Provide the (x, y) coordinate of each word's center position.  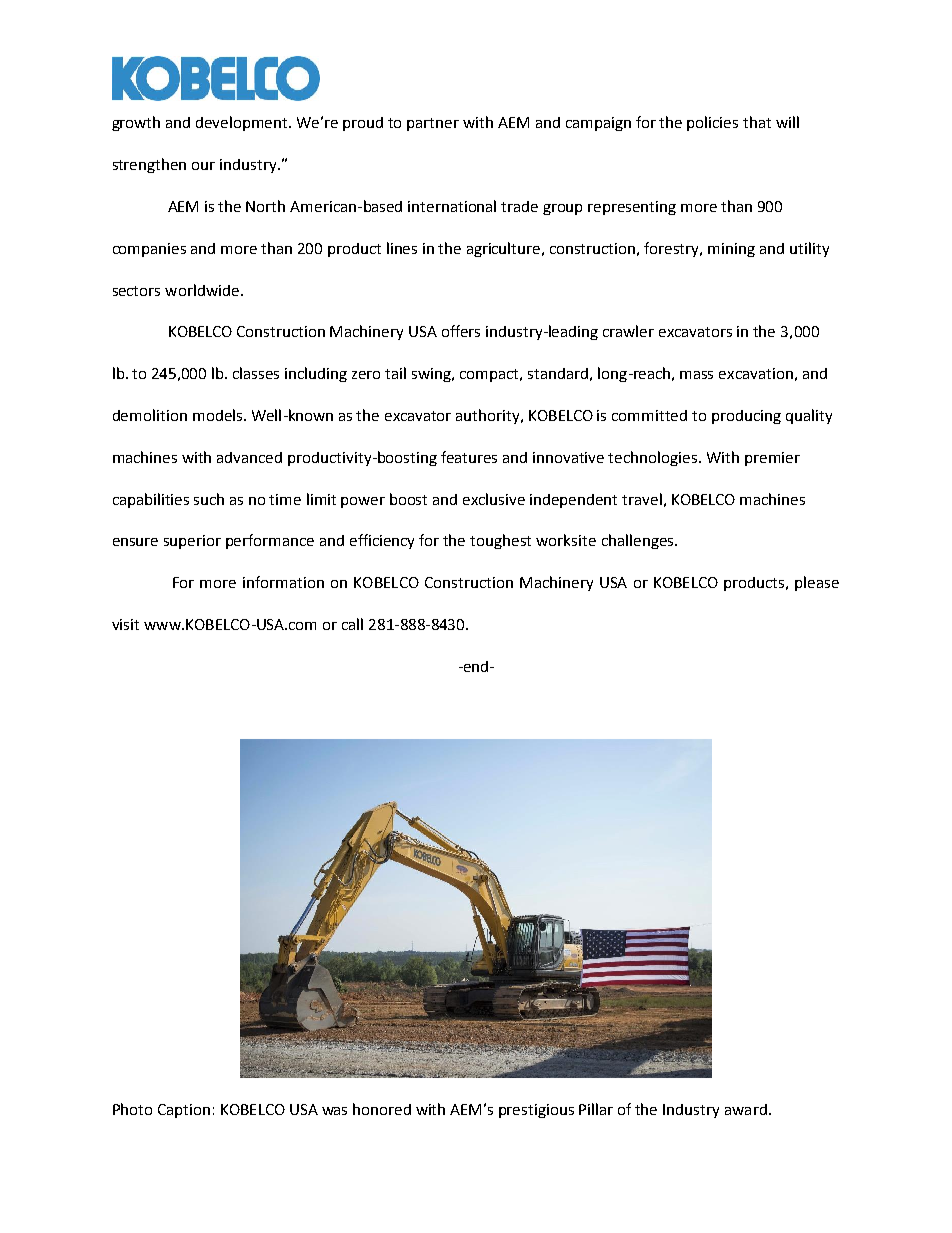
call (352, 624)
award (746, 1109)
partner (433, 124)
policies (712, 123)
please (817, 583)
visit (125, 624)
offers (461, 331)
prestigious (536, 1111)
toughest (500, 541)
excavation (756, 373)
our (203, 166)
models (217, 415)
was (334, 1111)
